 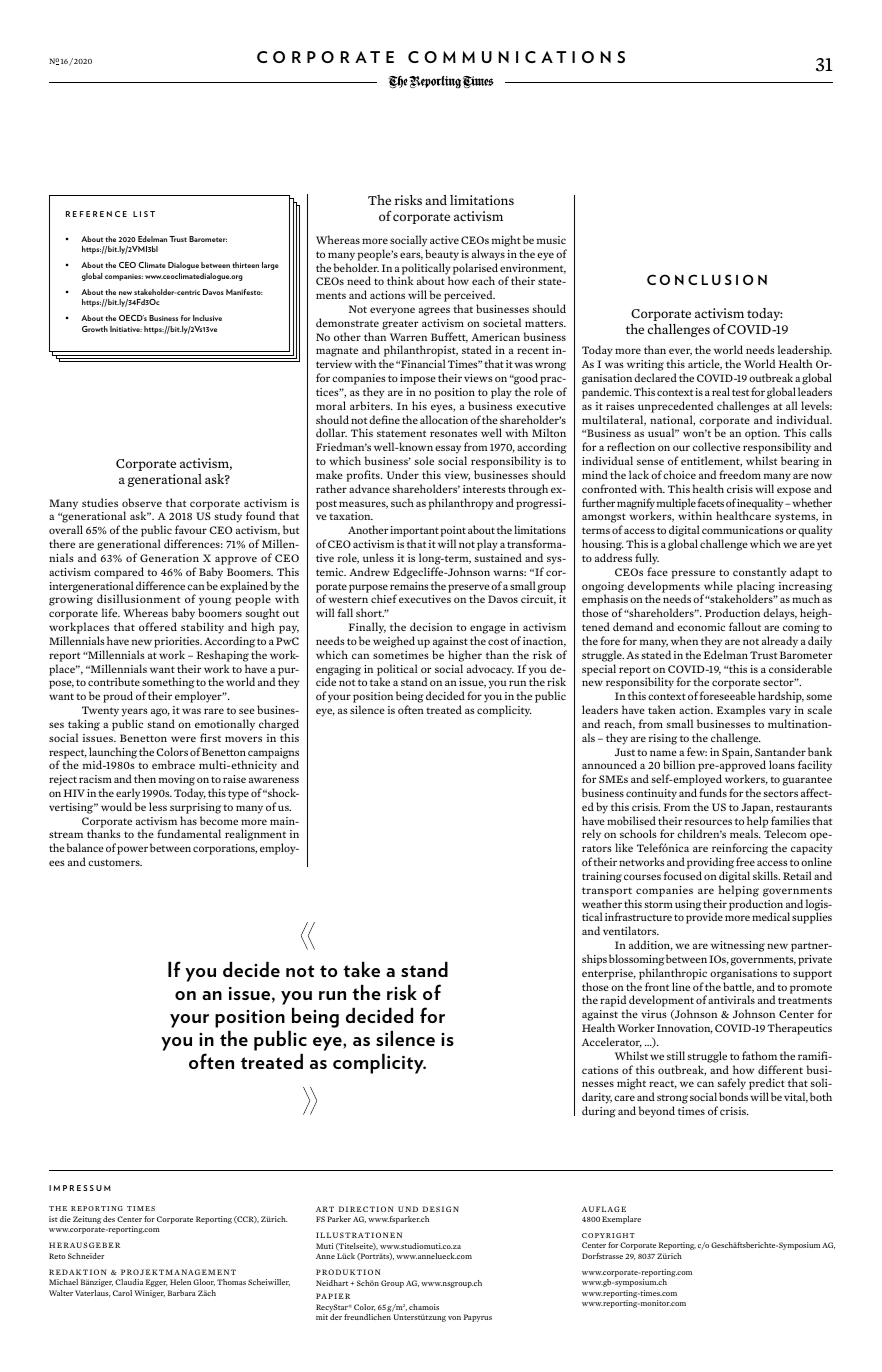 What do you see at coordinates (707, 279) in the image?
I see `CONCLUSION` at bounding box center [707, 279].
